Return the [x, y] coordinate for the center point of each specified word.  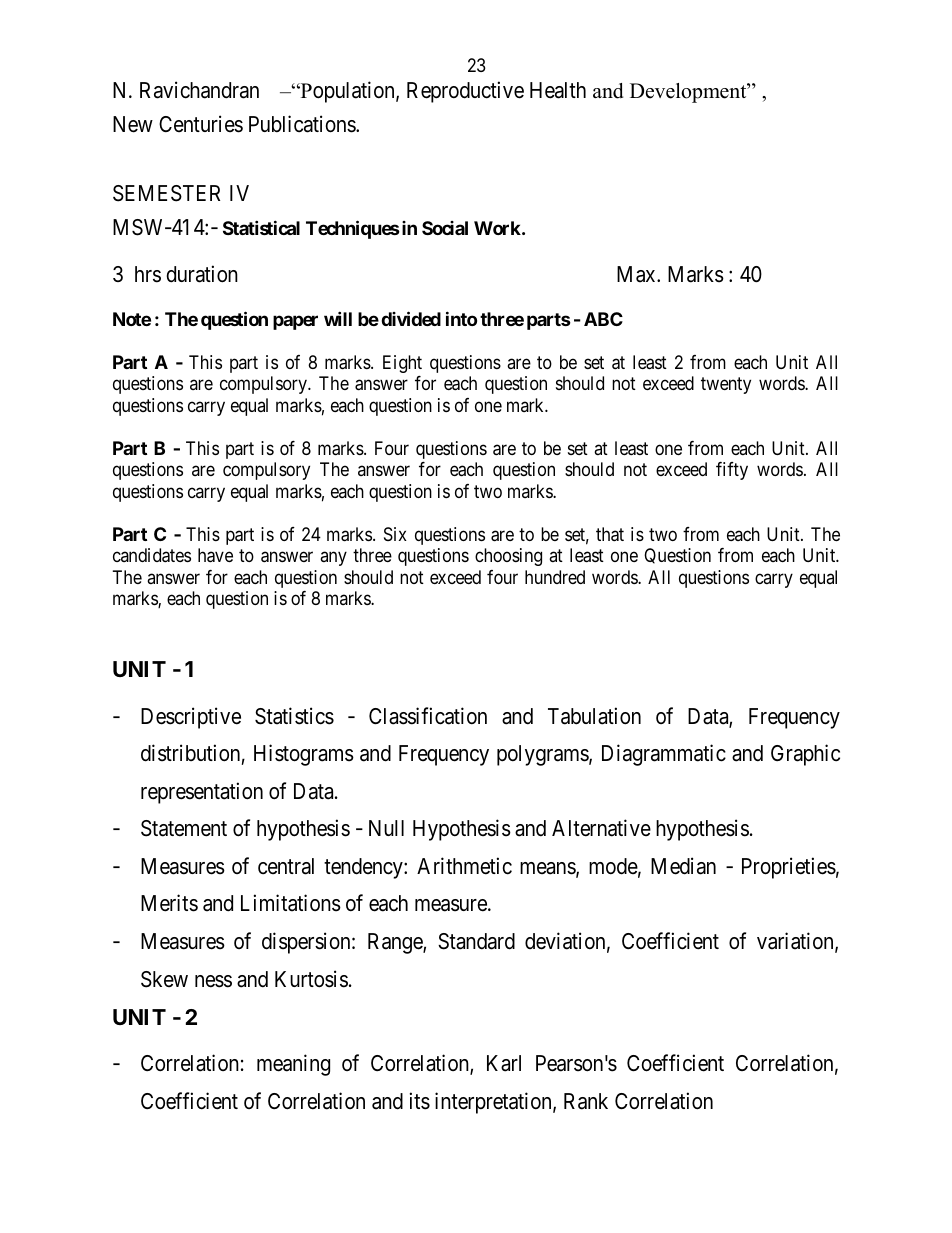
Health [558, 90]
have [215, 555]
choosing [508, 557]
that [610, 534]
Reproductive [465, 92]
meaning [293, 1065]
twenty [726, 386]
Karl [504, 1063]
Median [683, 866]
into [461, 318]
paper [295, 322]
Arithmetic [464, 866]
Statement [184, 828]
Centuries [201, 124]
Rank [586, 1101]
